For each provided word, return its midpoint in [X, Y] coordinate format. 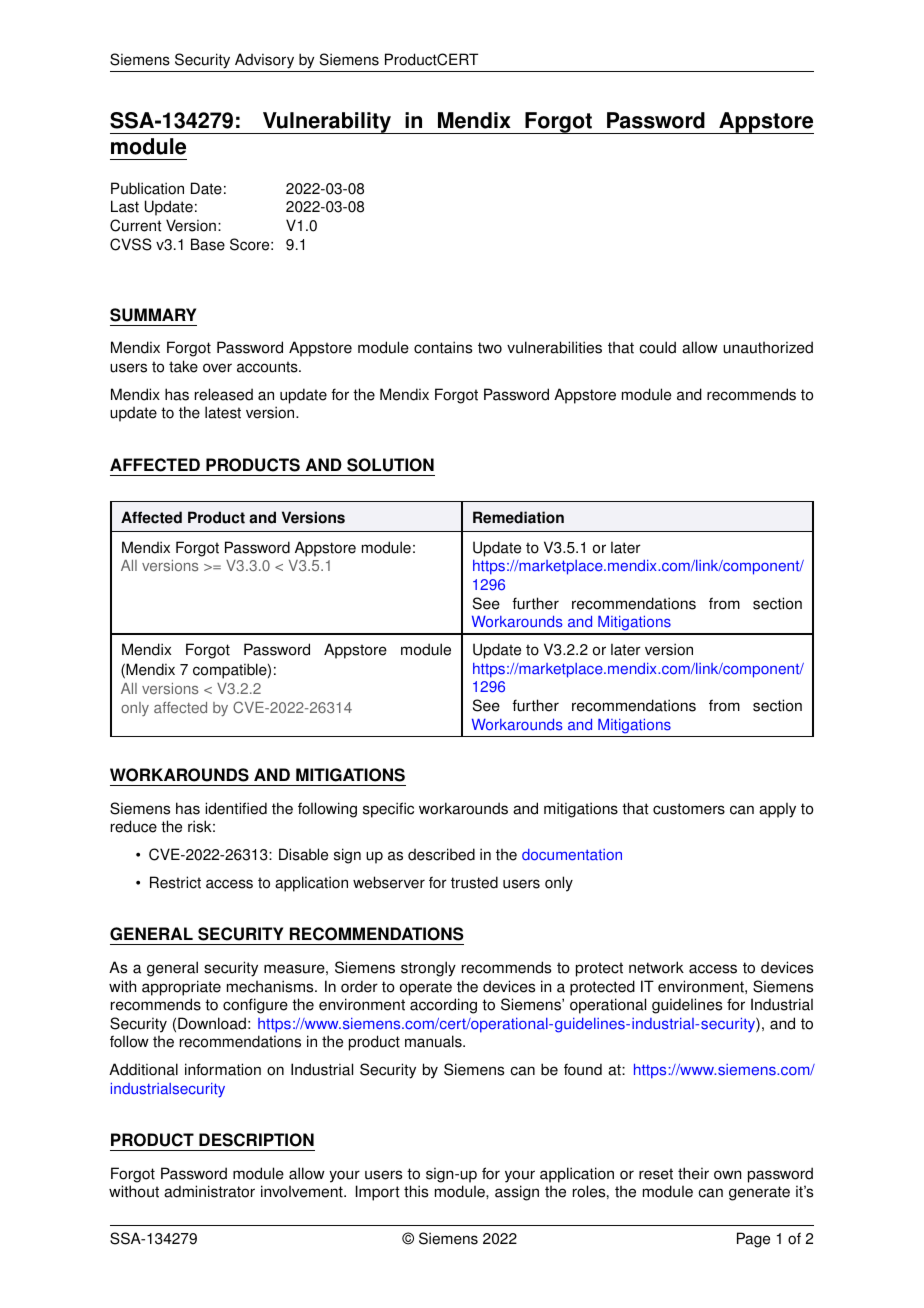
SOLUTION [390, 465]
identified [236, 808]
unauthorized [768, 347]
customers [689, 809]
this [416, 1191]
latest [223, 412]
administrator [209, 1191]
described [441, 854]
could [658, 347]
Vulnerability [327, 123]
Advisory [265, 62]
